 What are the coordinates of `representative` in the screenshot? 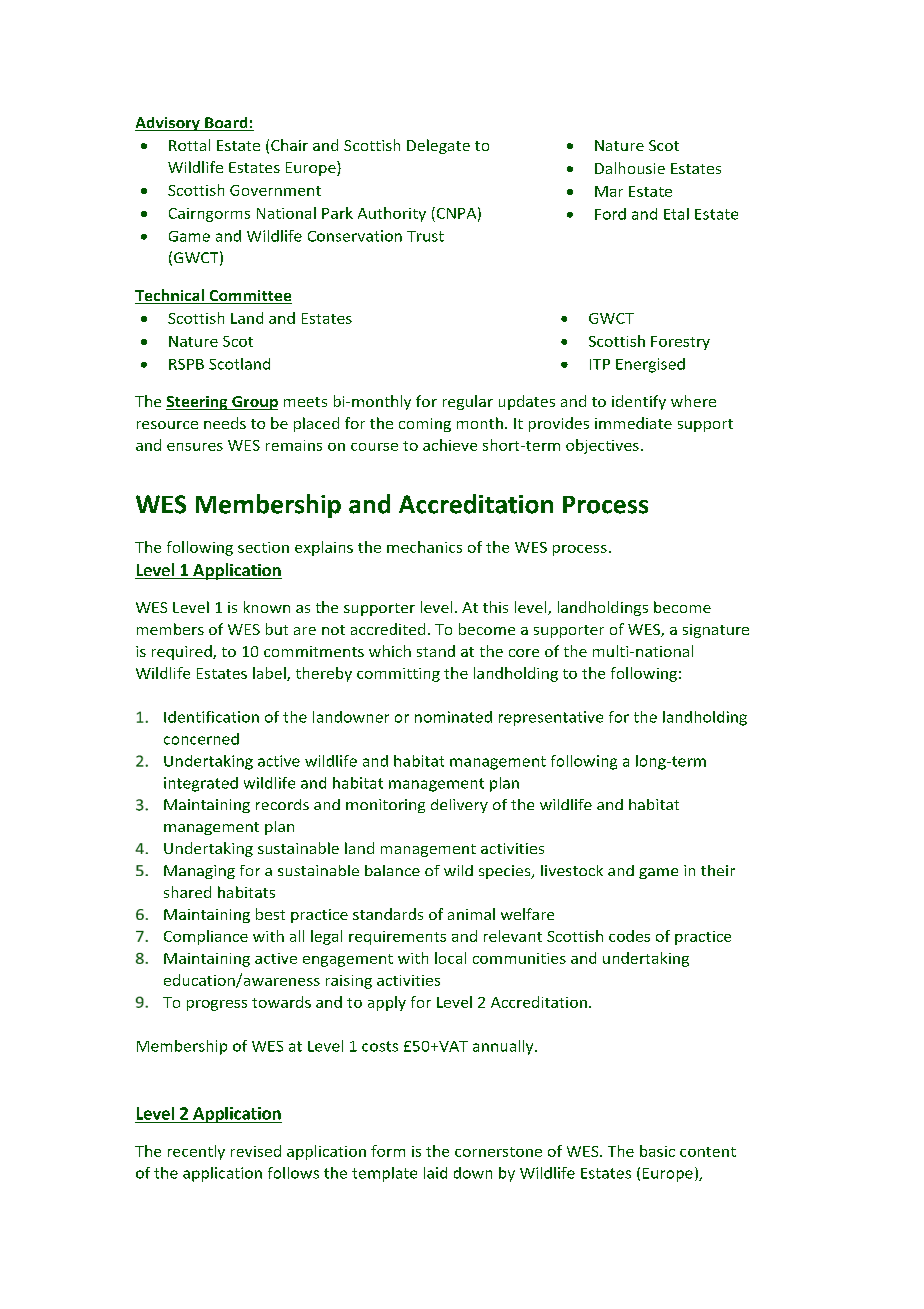 It's located at (551, 718).
